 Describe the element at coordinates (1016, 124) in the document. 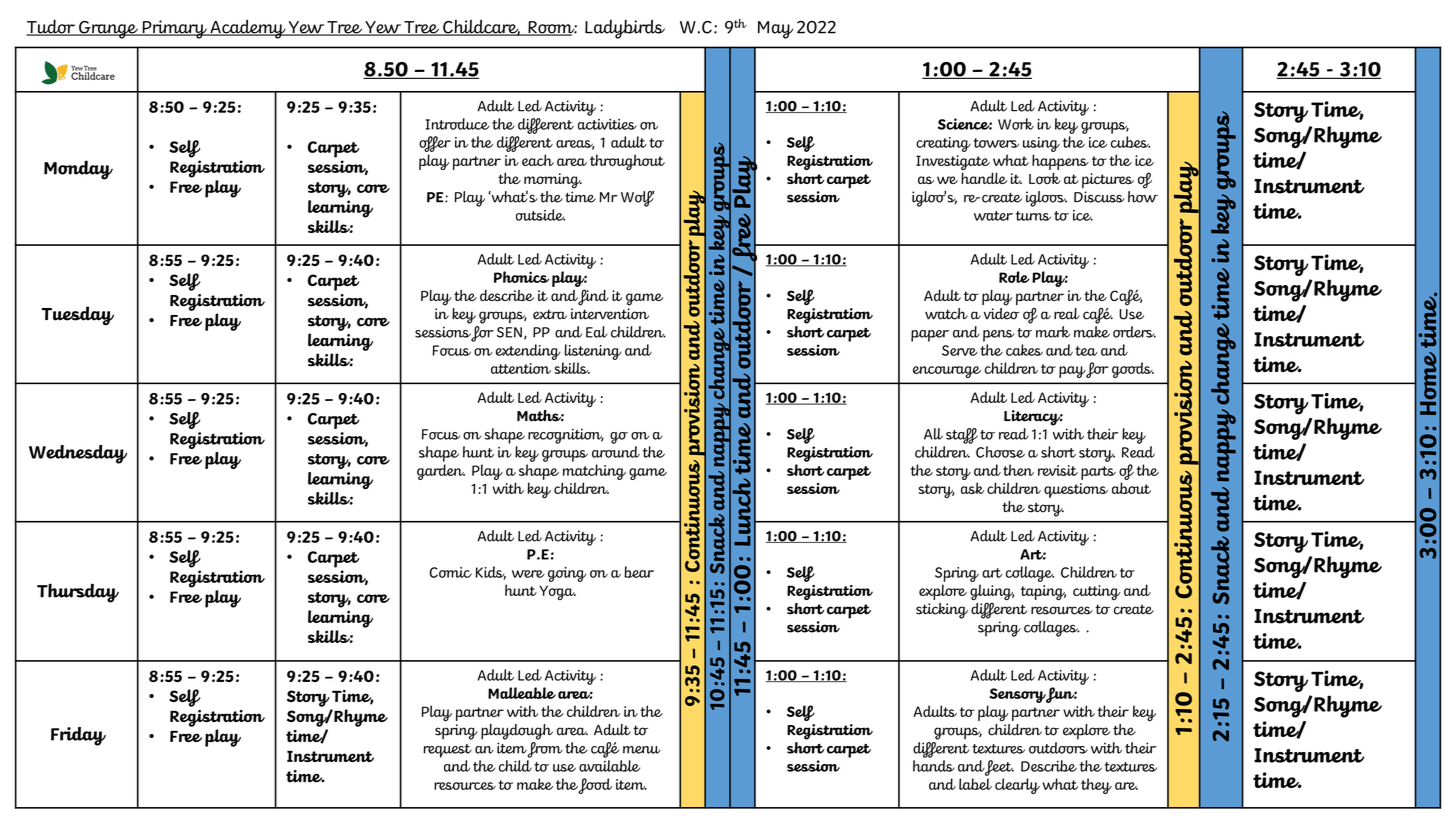

I see `Work` at that location.
